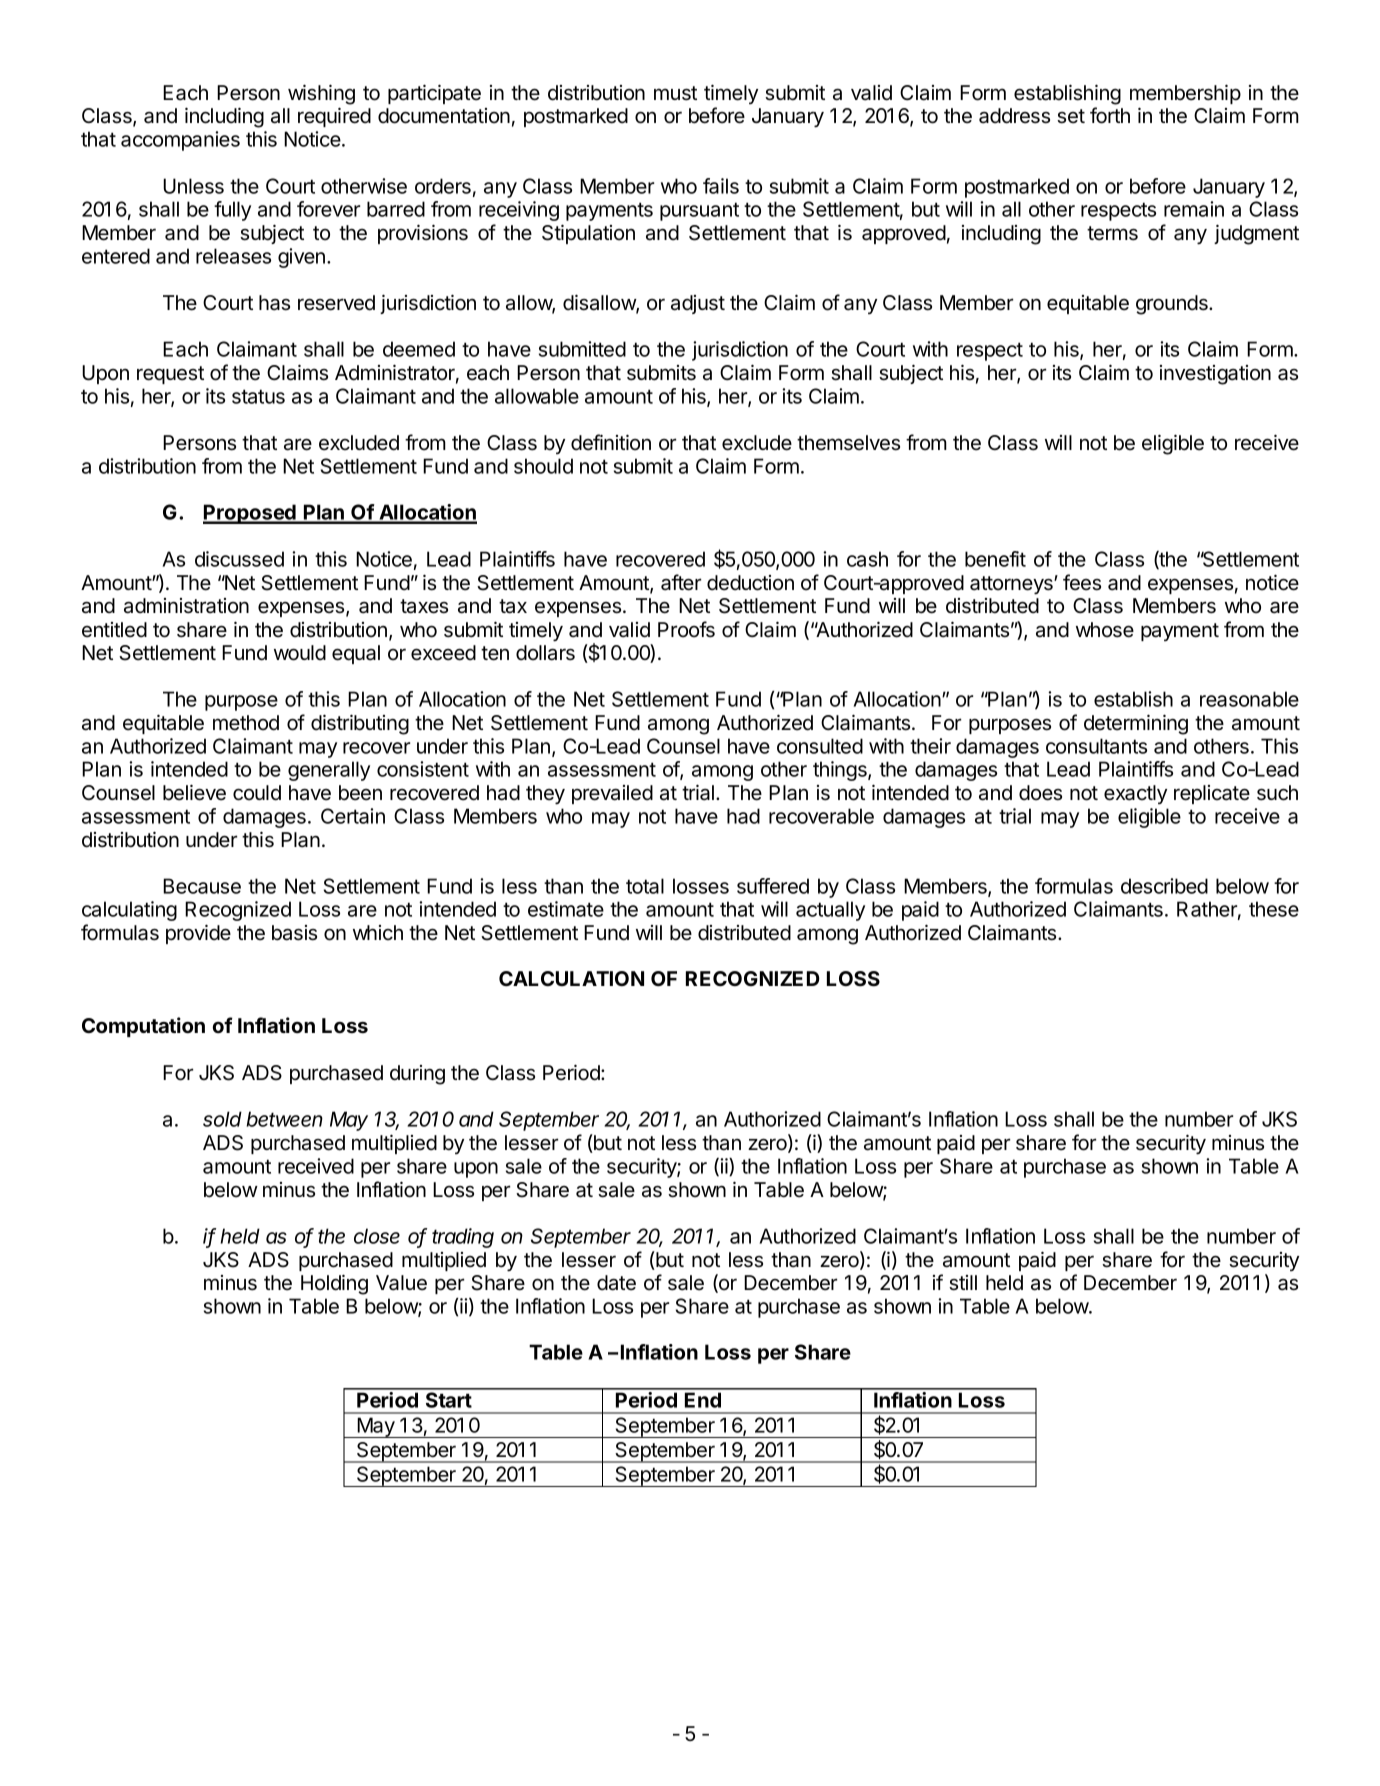 The image size is (1380, 1786). I want to click on determining, so click(1136, 724).
